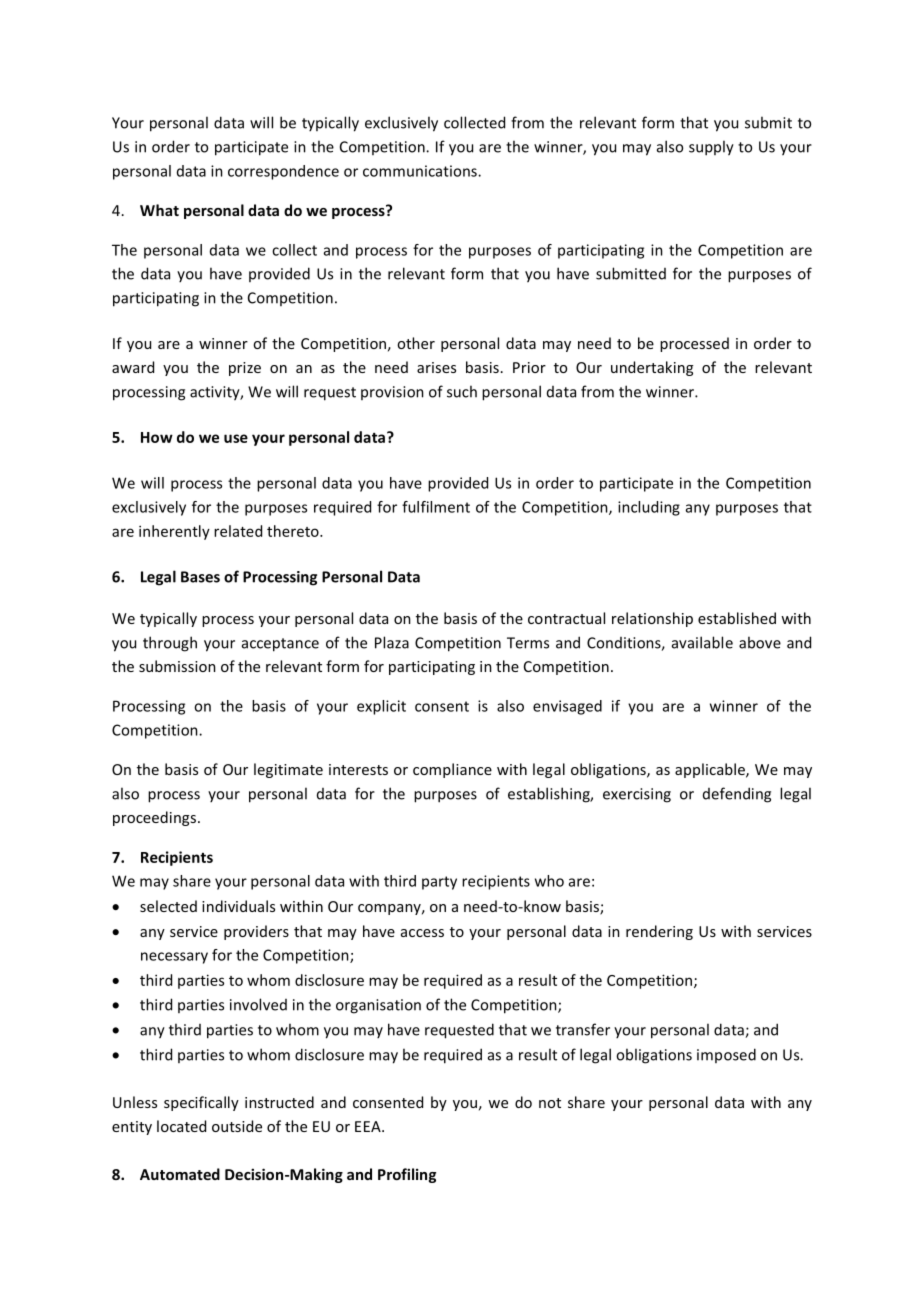  What do you see at coordinates (462, 391) in the document?
I see `such` at bounding box center [462, 391].
